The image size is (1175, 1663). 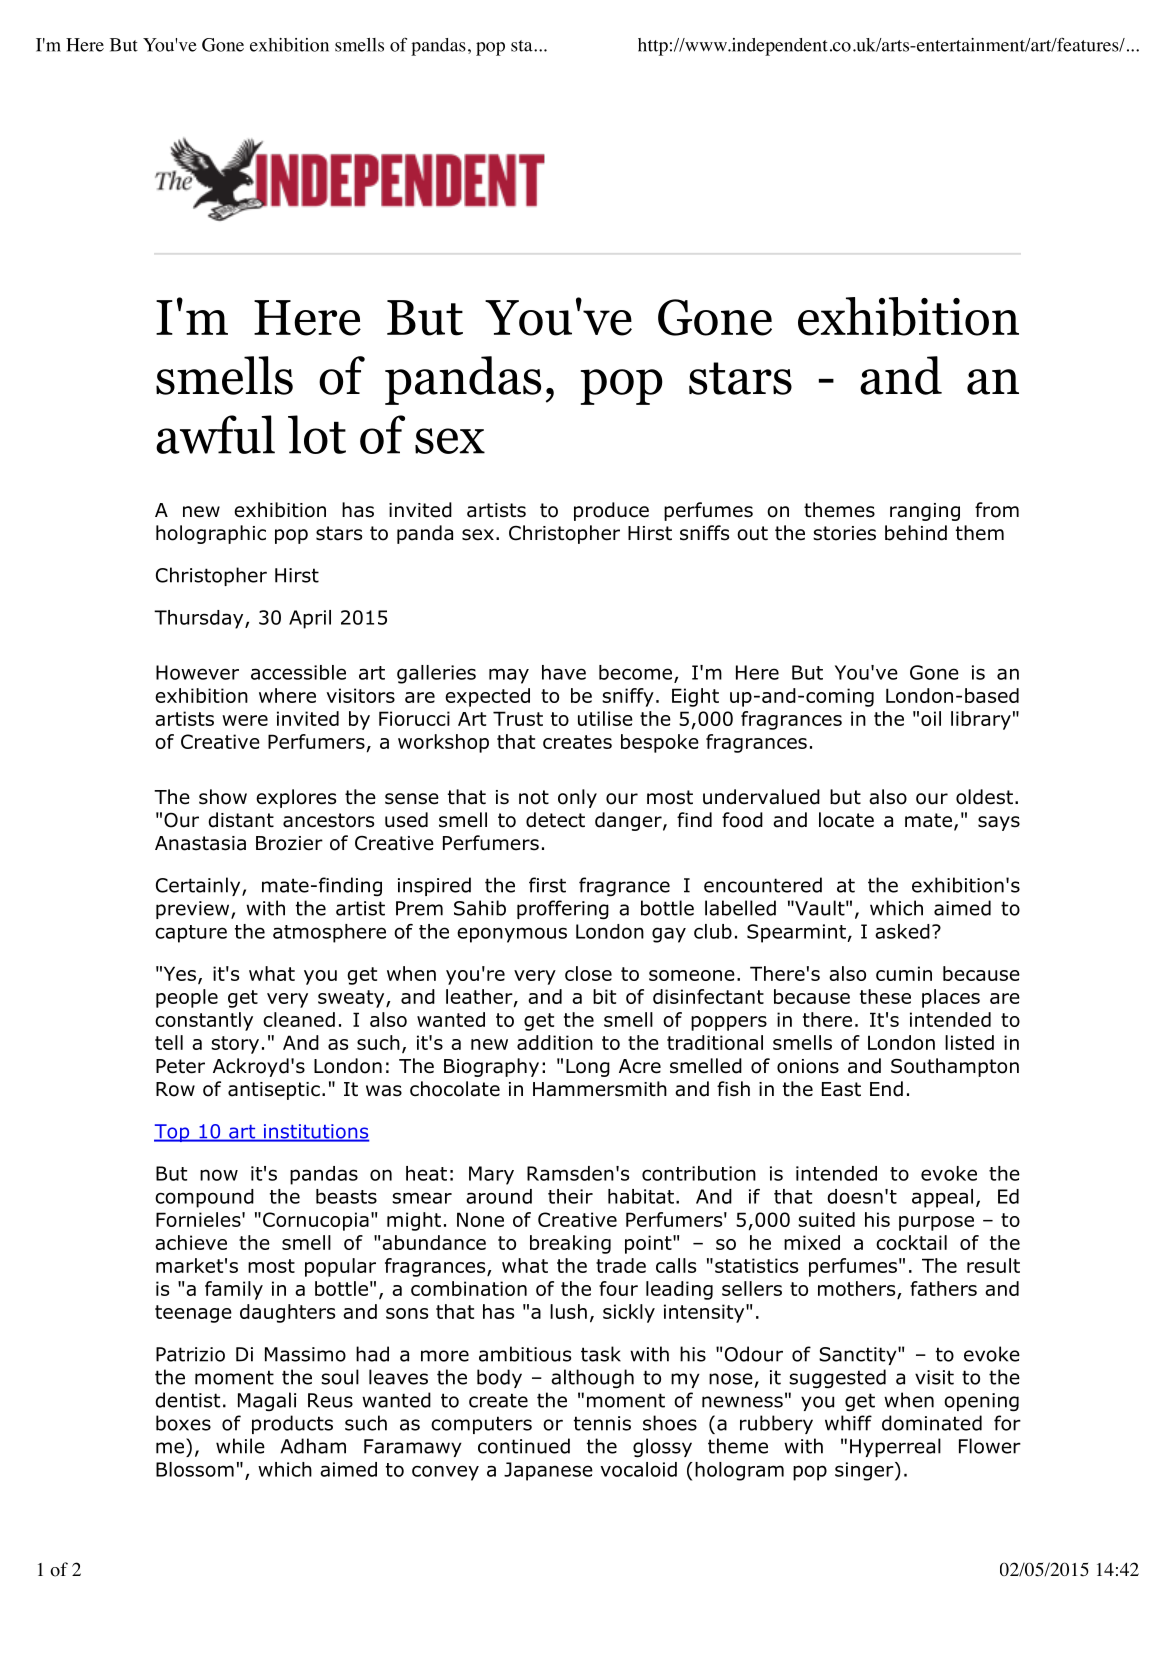 I want to click on close, so click(x=588, y=973).
